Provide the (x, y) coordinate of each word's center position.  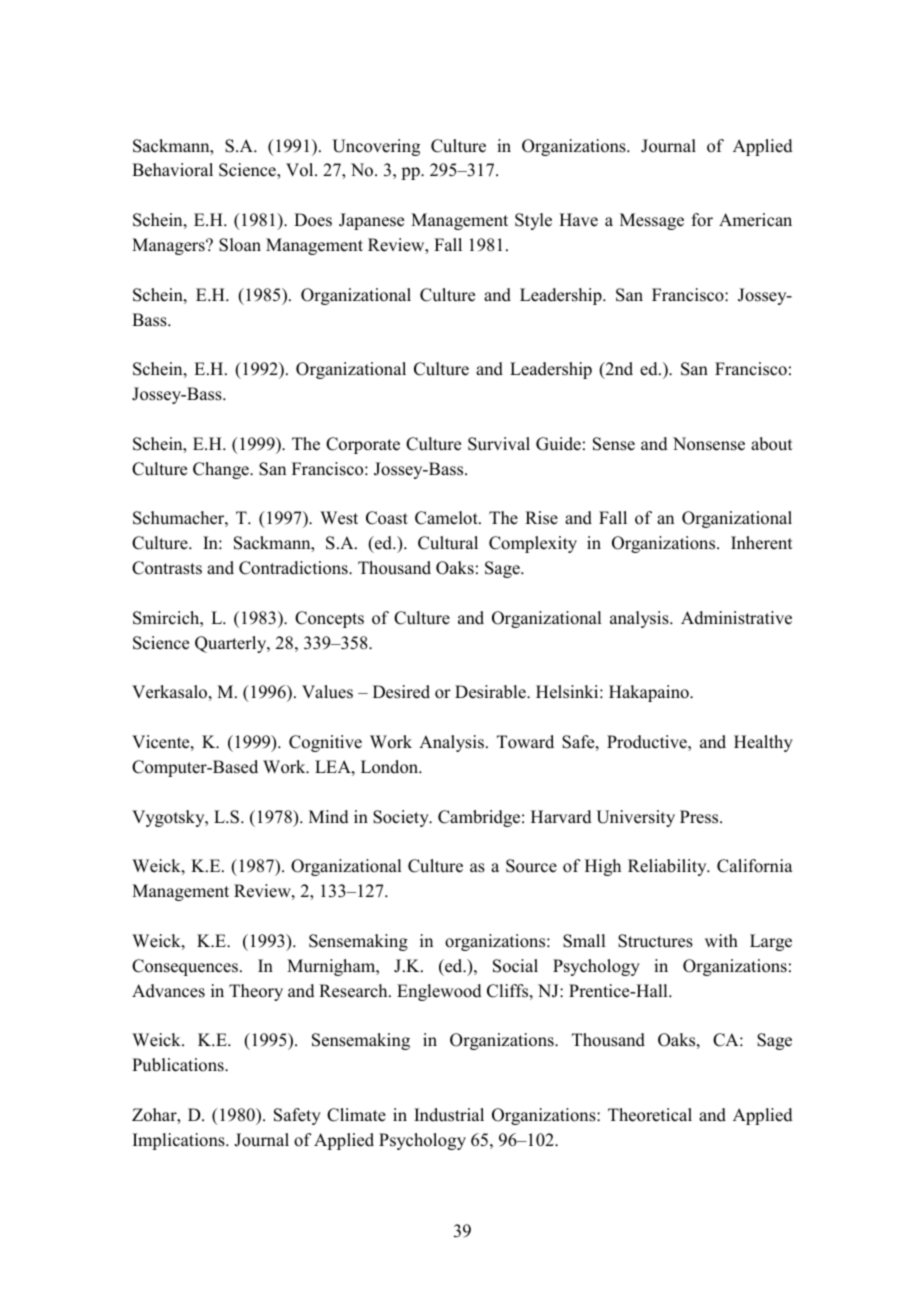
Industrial (449, 1115)
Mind (329, 817)
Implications (180, 1141)
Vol (301, 170)
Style (533, 221)
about (771, 444)
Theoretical (650, 1115)
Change (222, 470)
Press (700, 817)
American (755, 220)
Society (402, 818)
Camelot (447, 518)
